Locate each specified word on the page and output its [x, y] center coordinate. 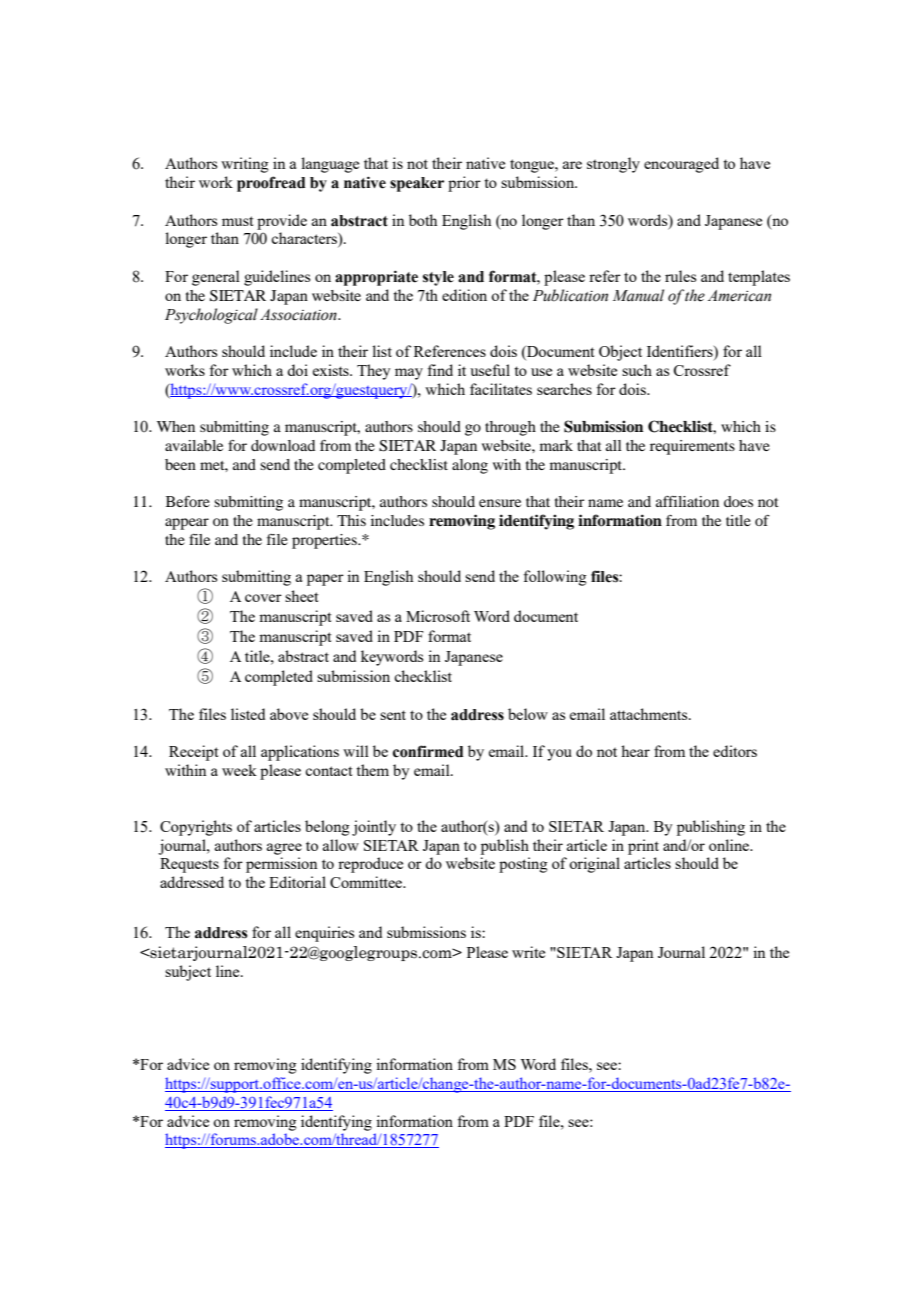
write [528, 952]
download [283, 445]
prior [464, 184]
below [528, 714]
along [470, 466]
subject [188, 973]
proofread [271, 184]
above [289, 714]
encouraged [681, 165]
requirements [692, 447]
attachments [650, 714]
